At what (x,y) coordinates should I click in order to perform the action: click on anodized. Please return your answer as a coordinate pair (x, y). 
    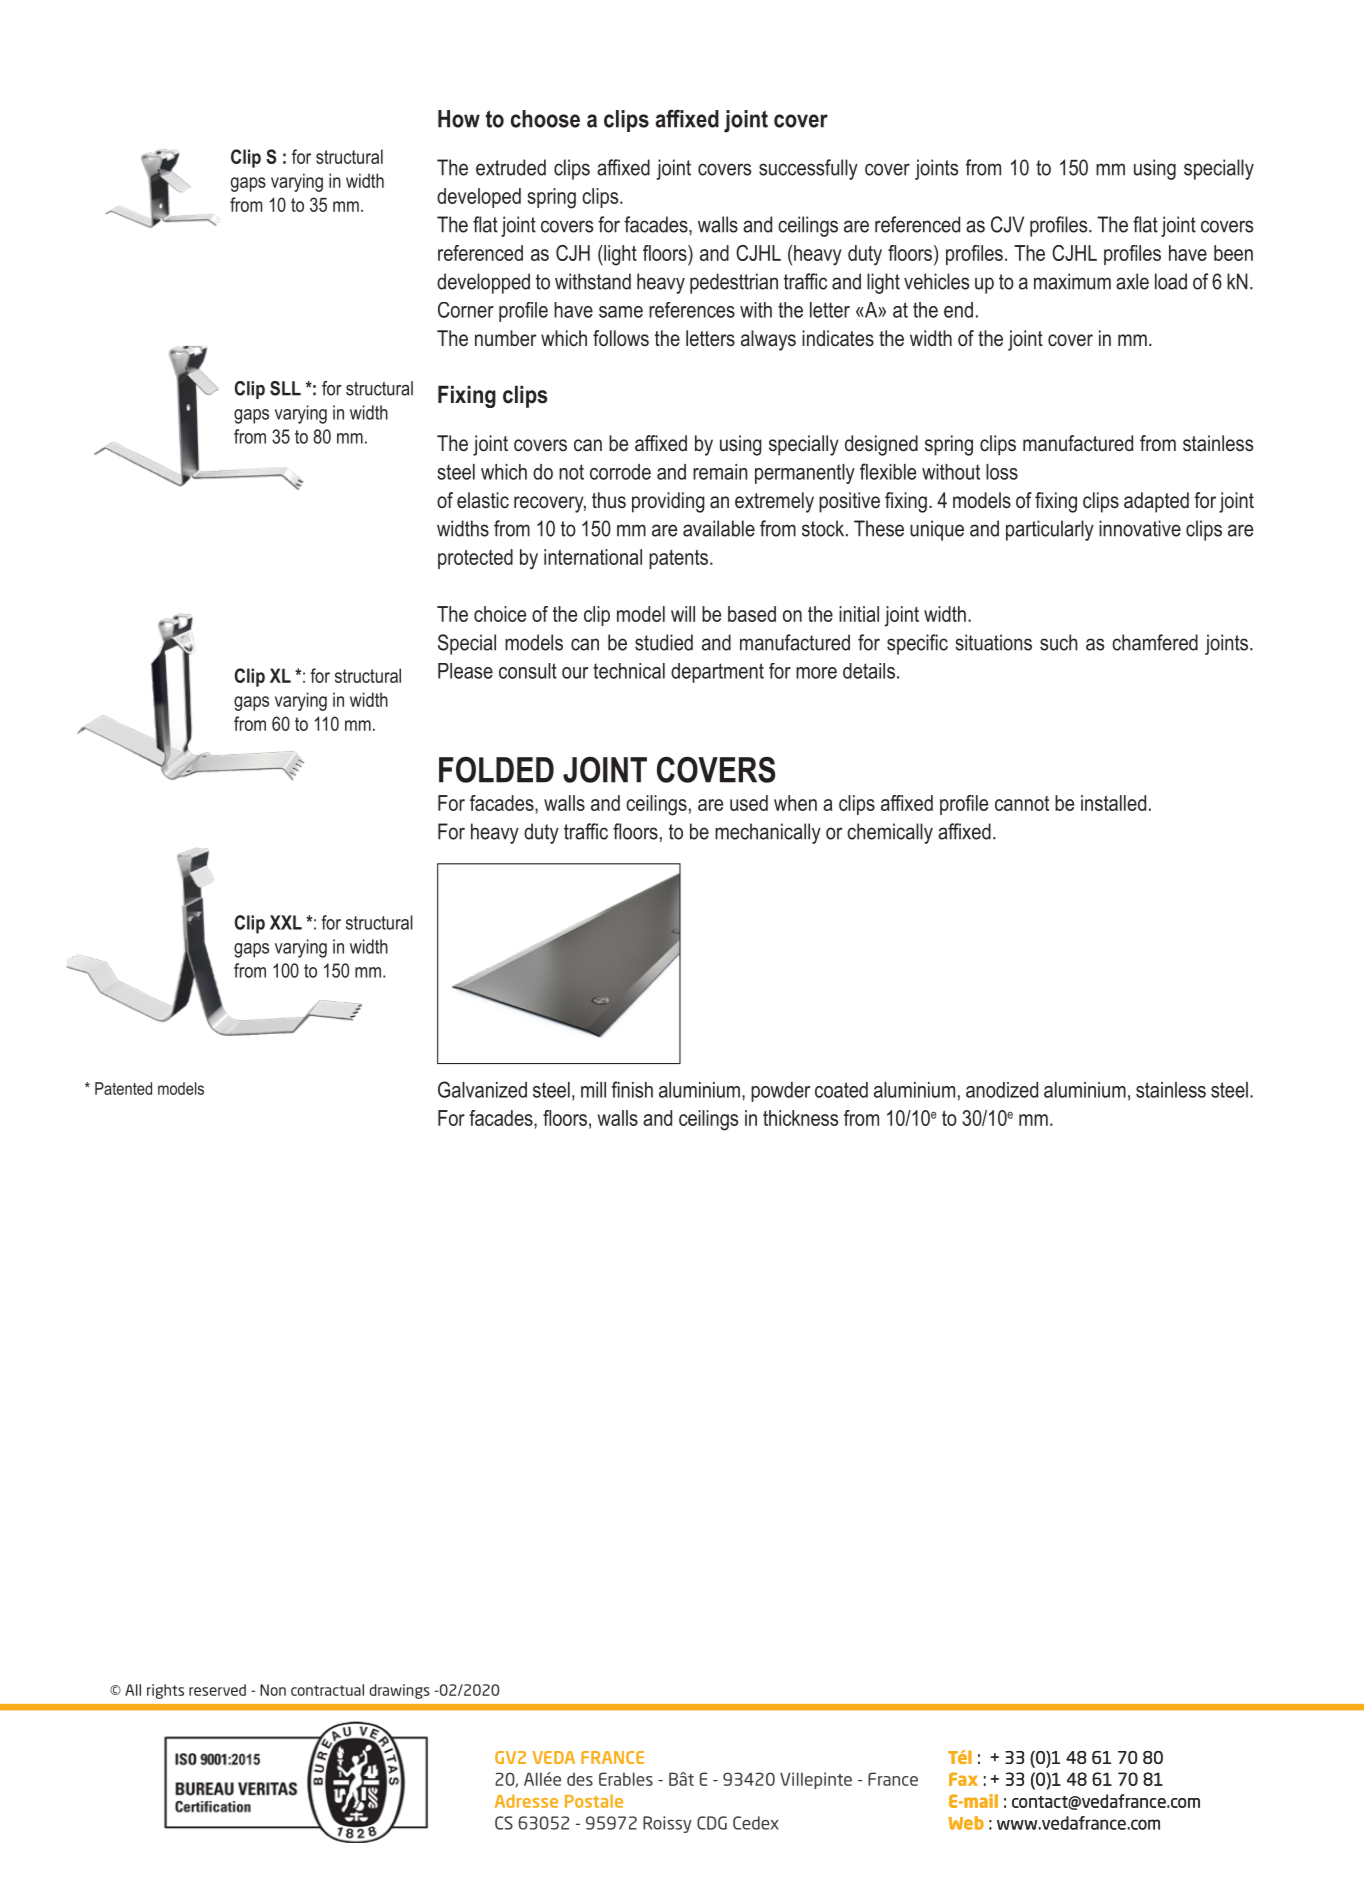
    Looking at the image, I should click on (1002, 1090).
